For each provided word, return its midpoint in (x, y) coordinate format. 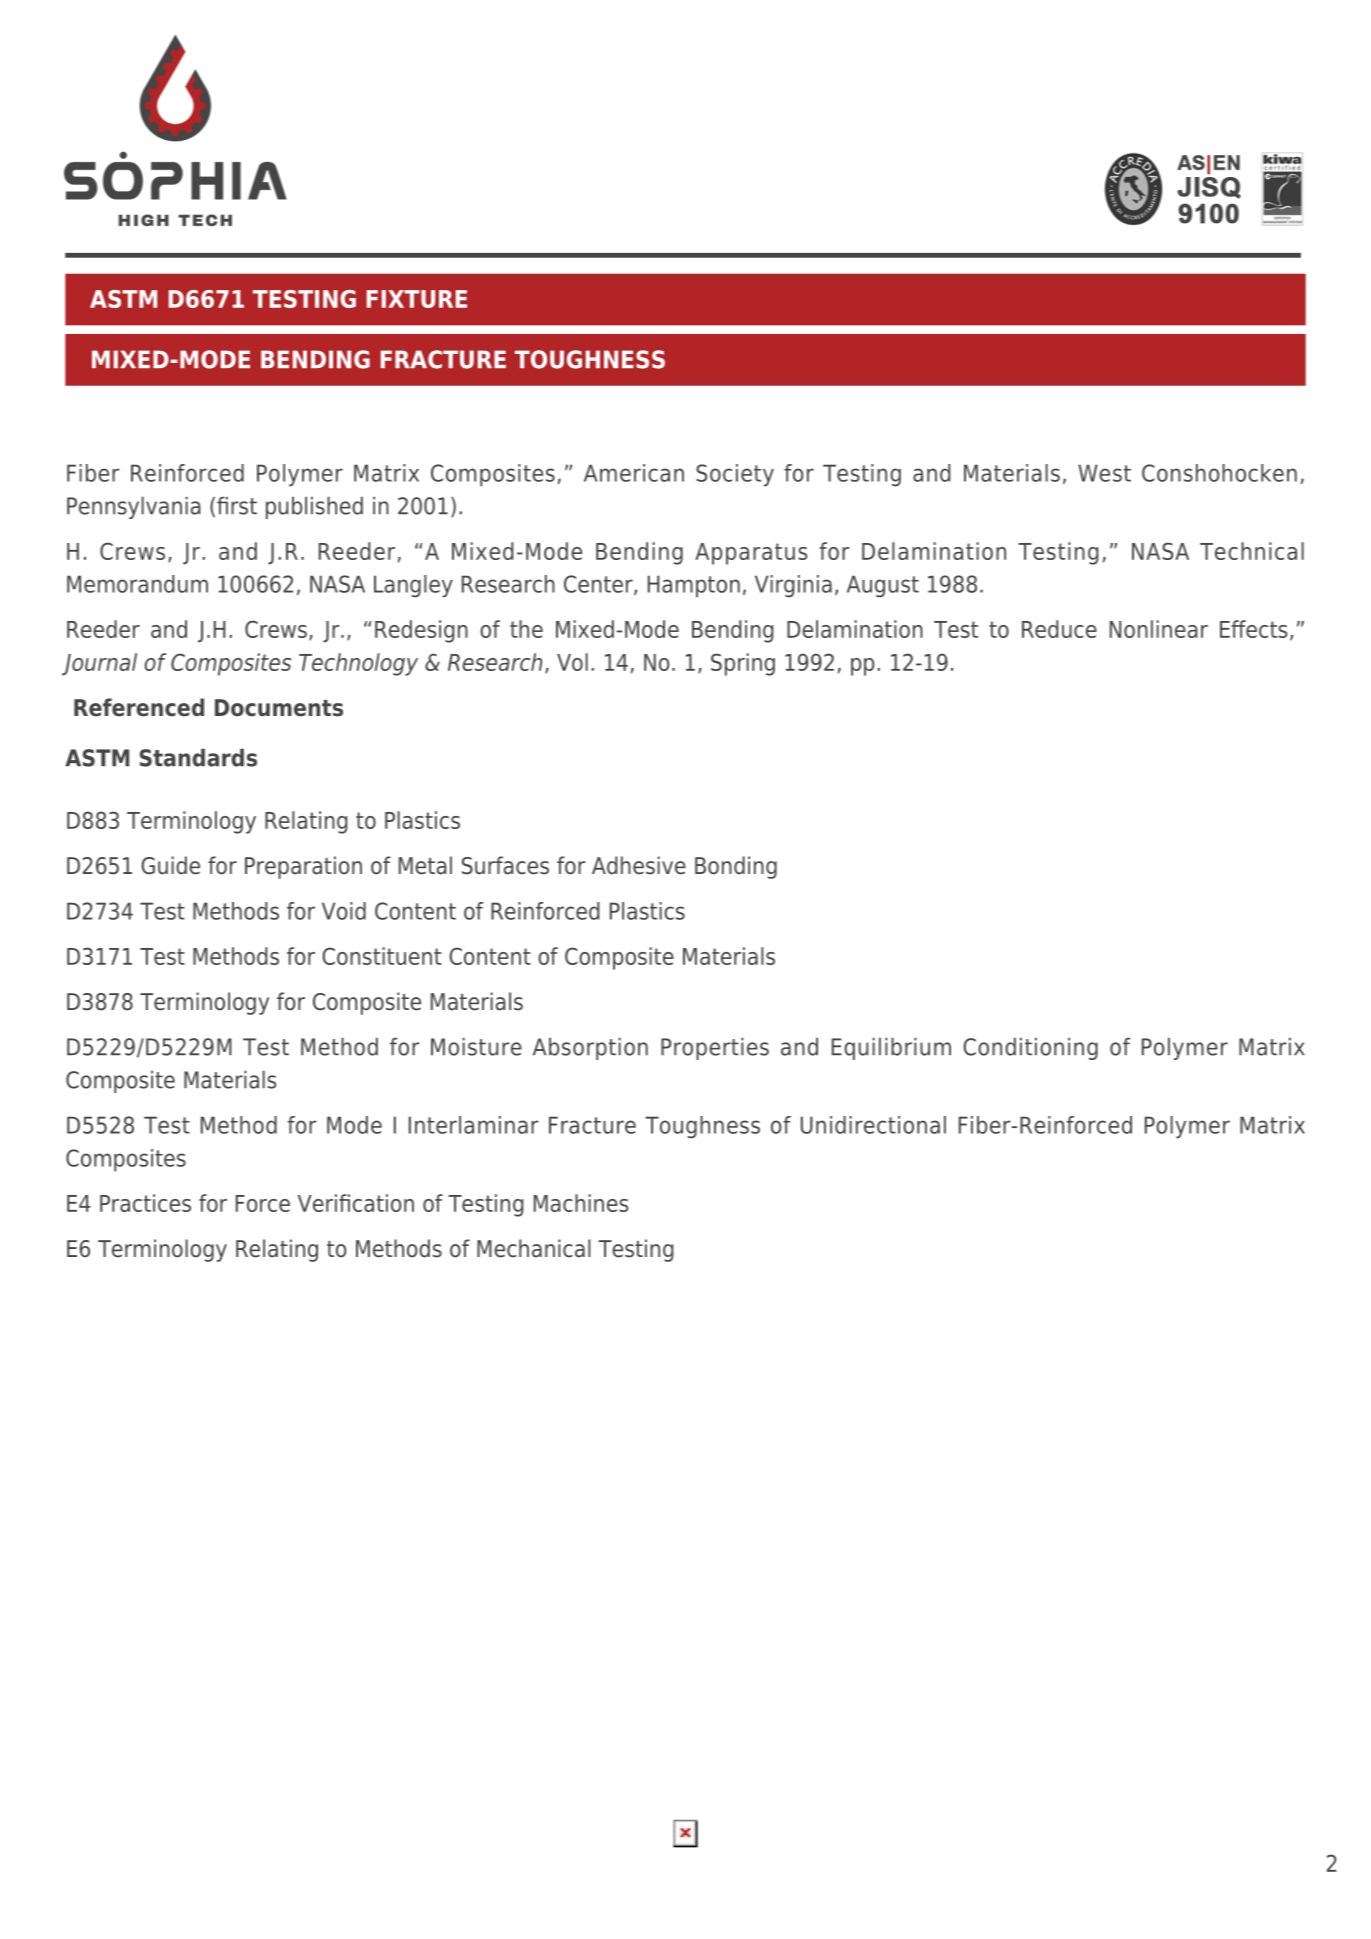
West (1104, 473)
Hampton (694, 586)
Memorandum (137, 584)
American (634, 473)
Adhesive (639, 865)
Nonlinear (1159, 629)
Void (344, 911)
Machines (581, 1203)
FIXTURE (417, 299)
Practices (145, 1203)
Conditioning (1030, 1049)
